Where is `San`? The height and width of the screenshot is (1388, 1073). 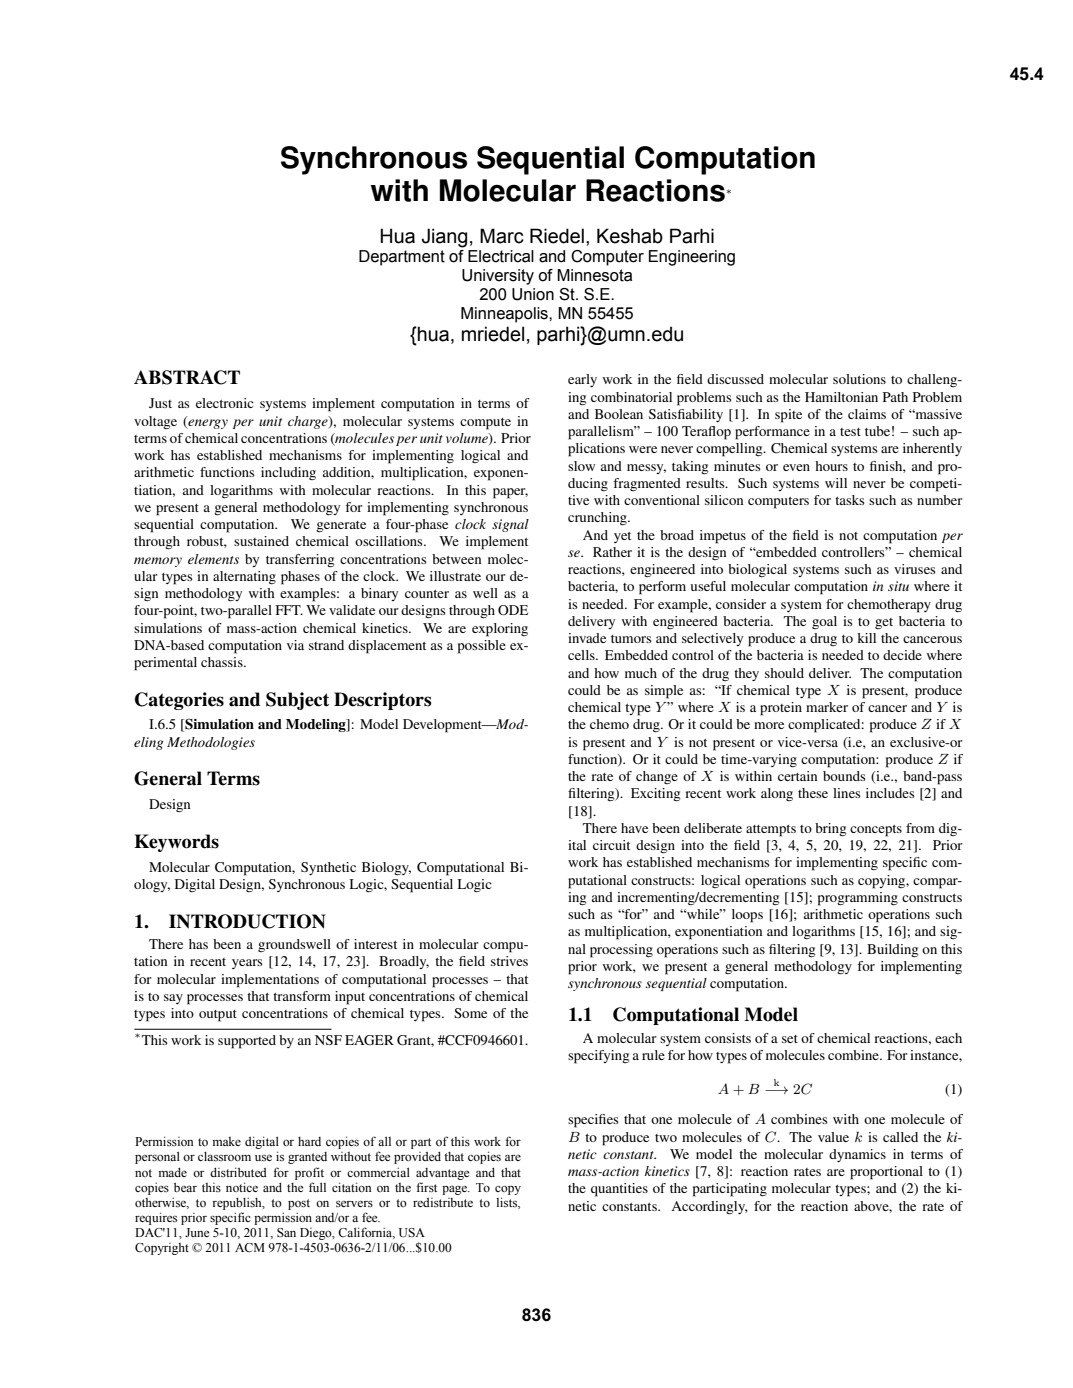 San is located at coordinates (286, 1233).
